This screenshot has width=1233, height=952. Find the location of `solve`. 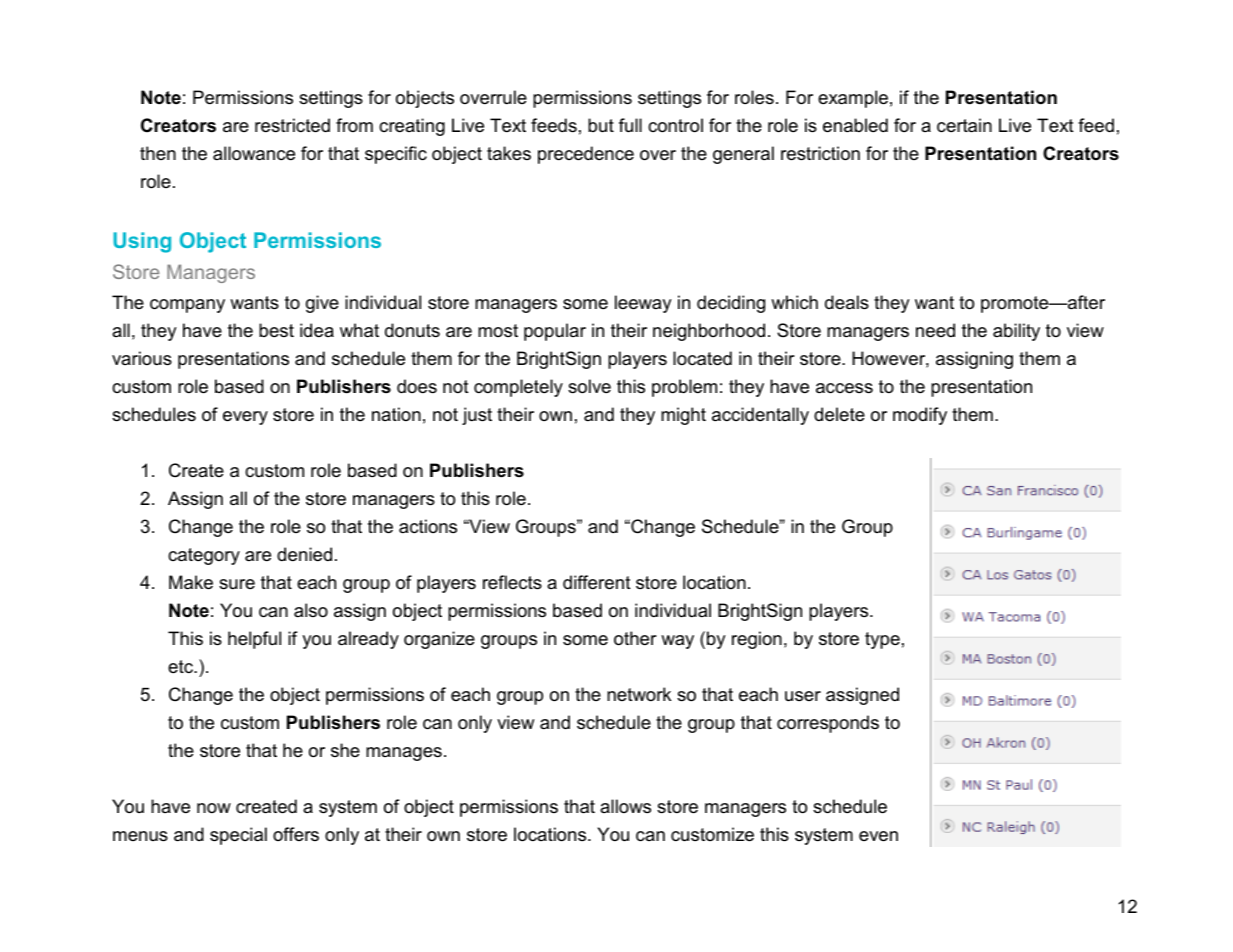

solve is located at coordinates (589, 386).
